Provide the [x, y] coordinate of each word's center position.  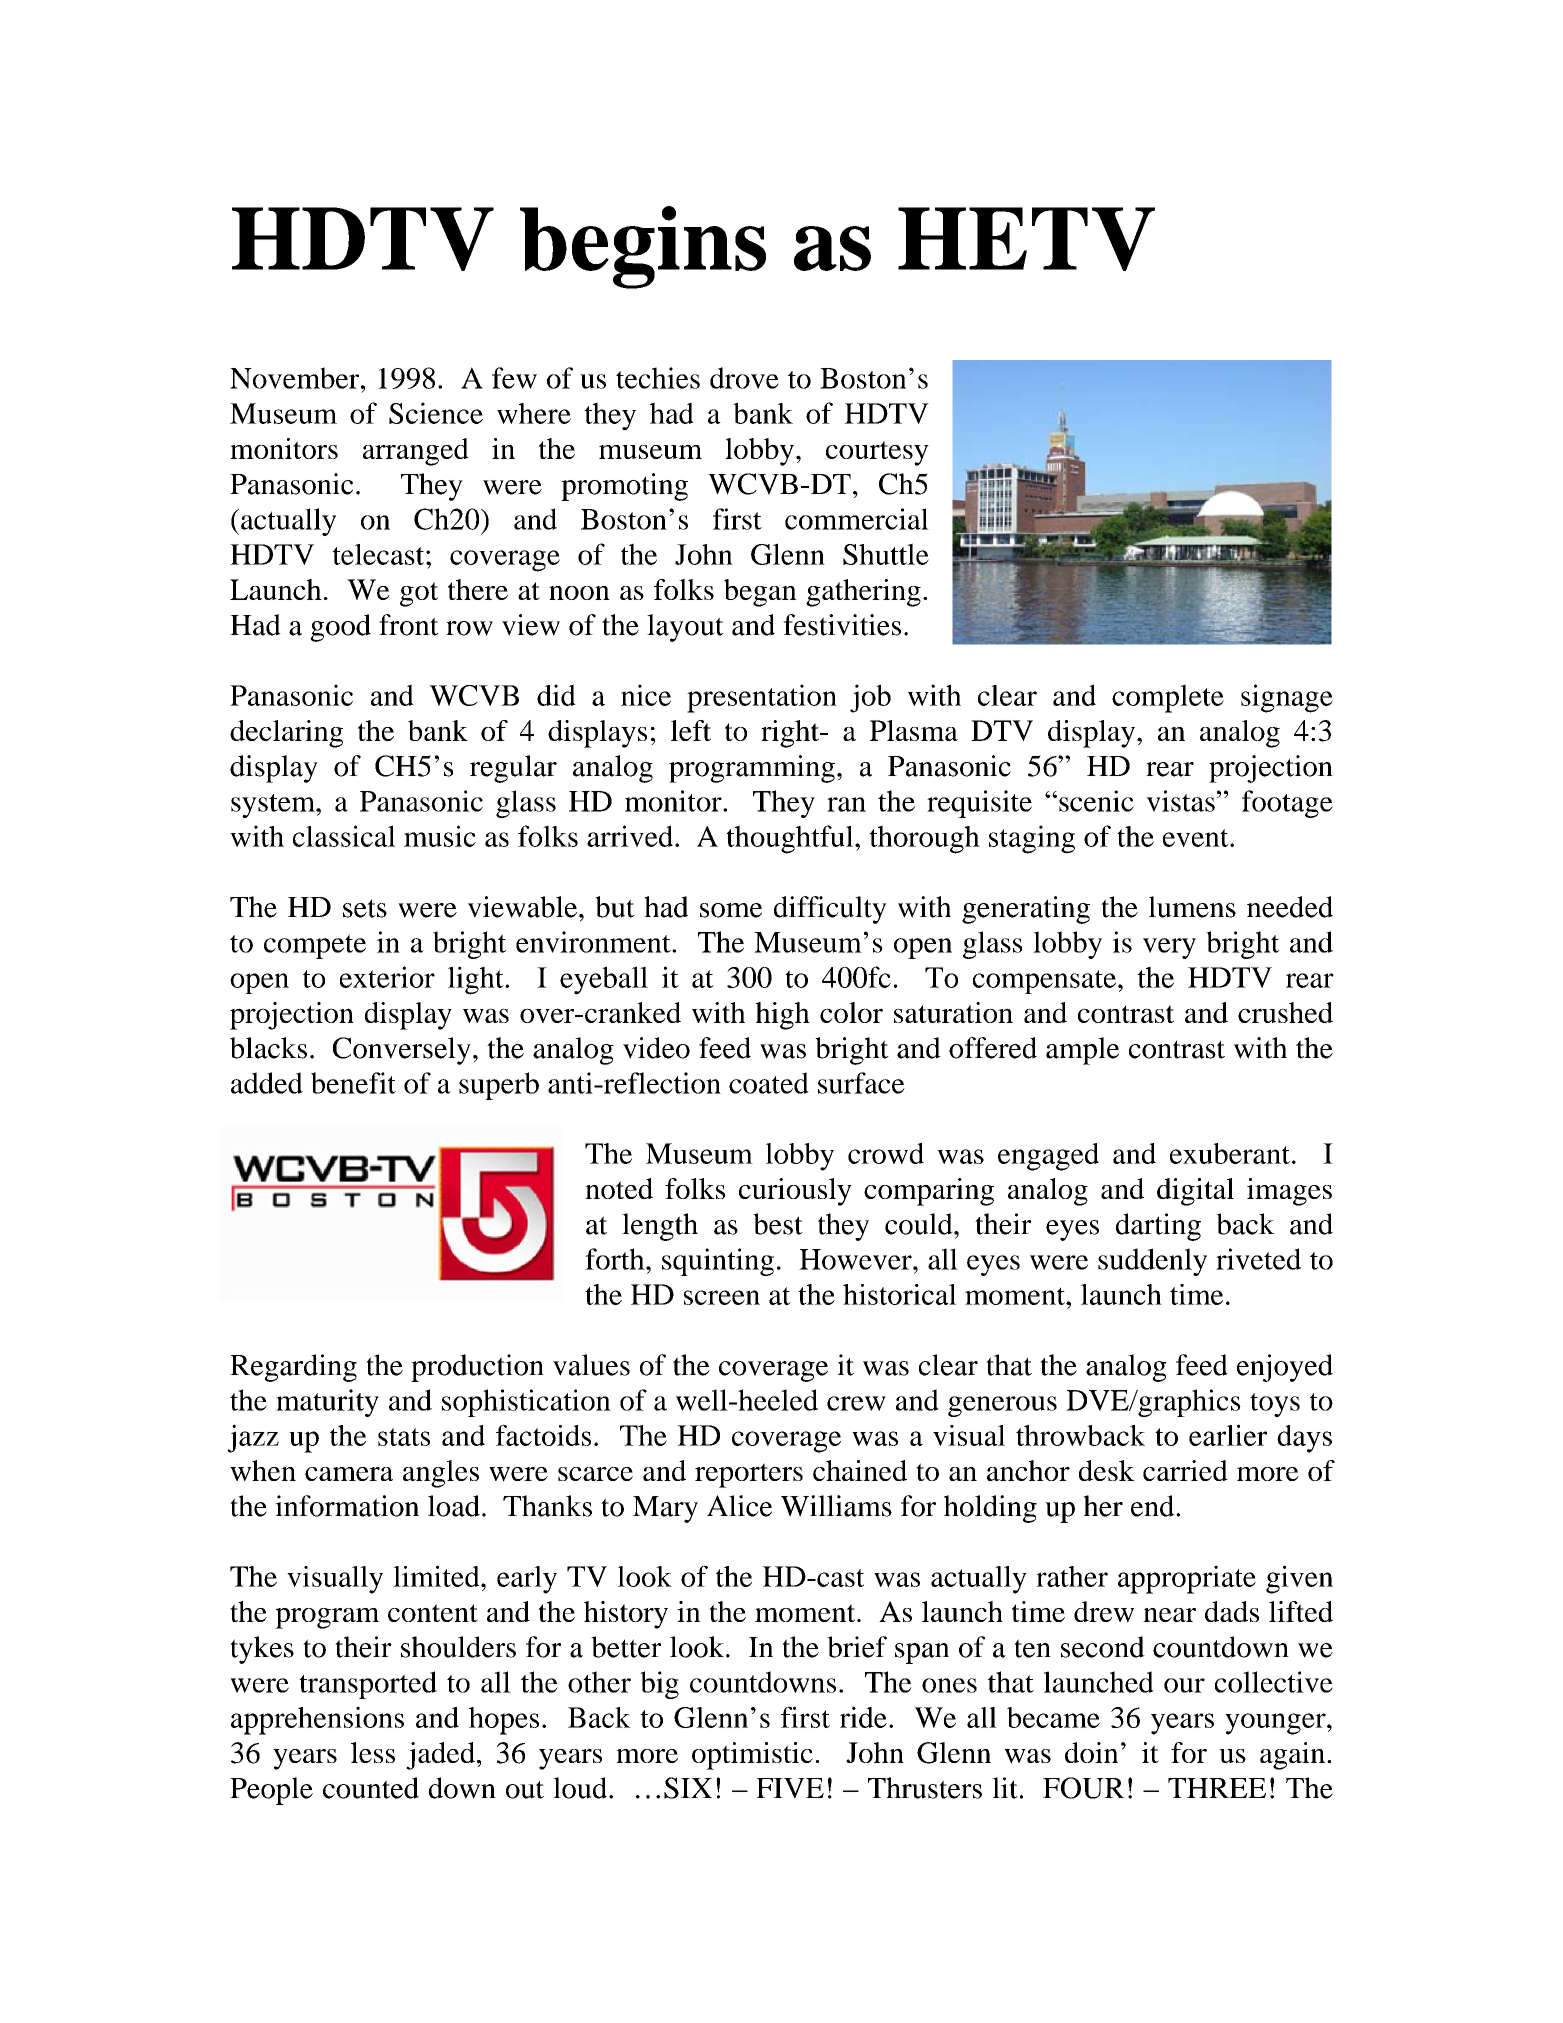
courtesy [877, 453]
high [782, 1016]
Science [436, 413]
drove [744, 378]
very [1169, 948]
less [373, 1752]
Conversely [402, 1051]
